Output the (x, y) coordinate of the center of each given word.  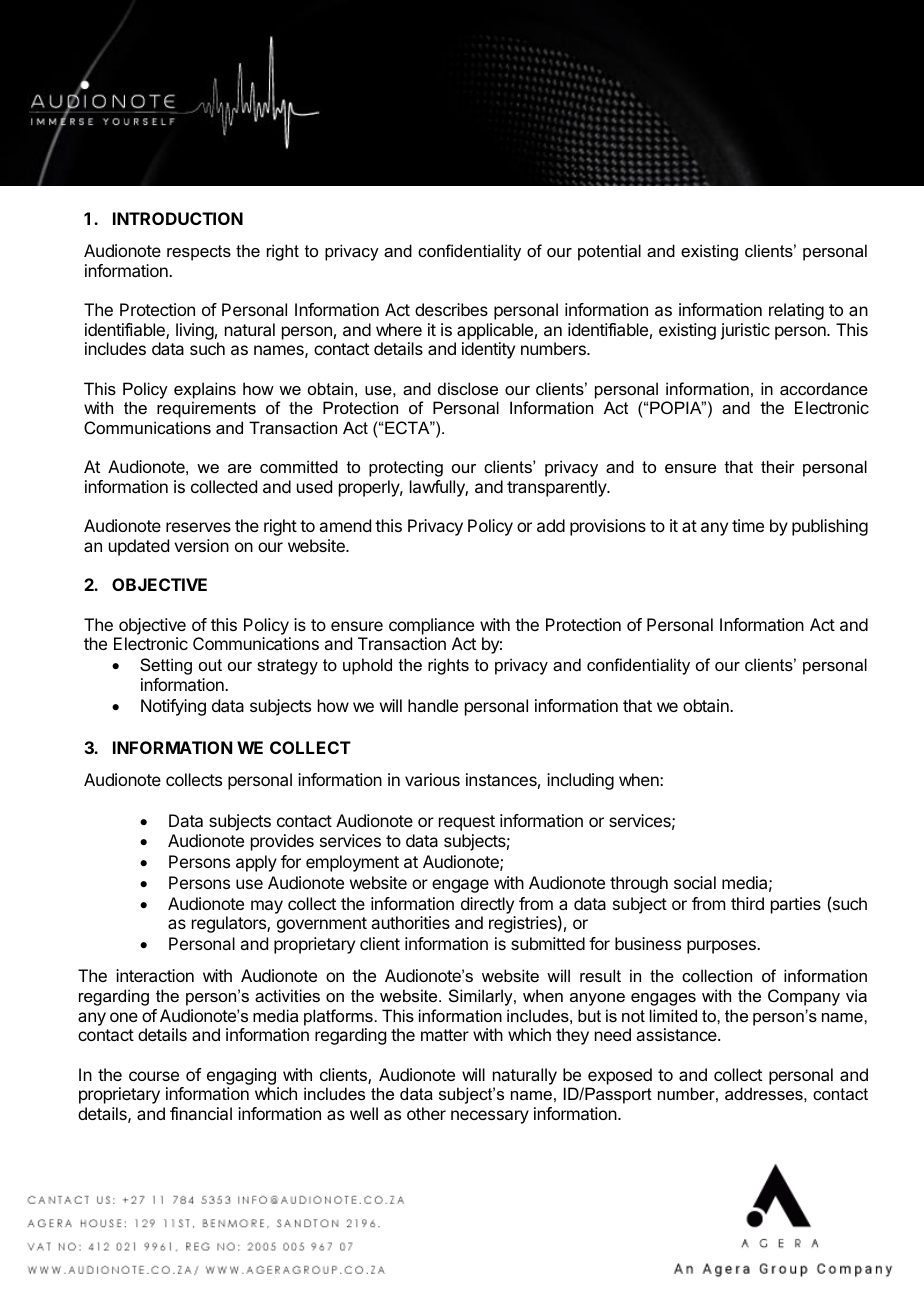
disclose (468, 388)
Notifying (173, 707)
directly (487, 905)
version (201, 545)
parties (796, 905)
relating (796, 311)
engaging (241, 1076)
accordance (824, 388)
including (580, 781)
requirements (206, 409)
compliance (431, 626)
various (432, 779)
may (267, 907)
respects (199, 253)
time (748, 525)
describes (451, 309)
